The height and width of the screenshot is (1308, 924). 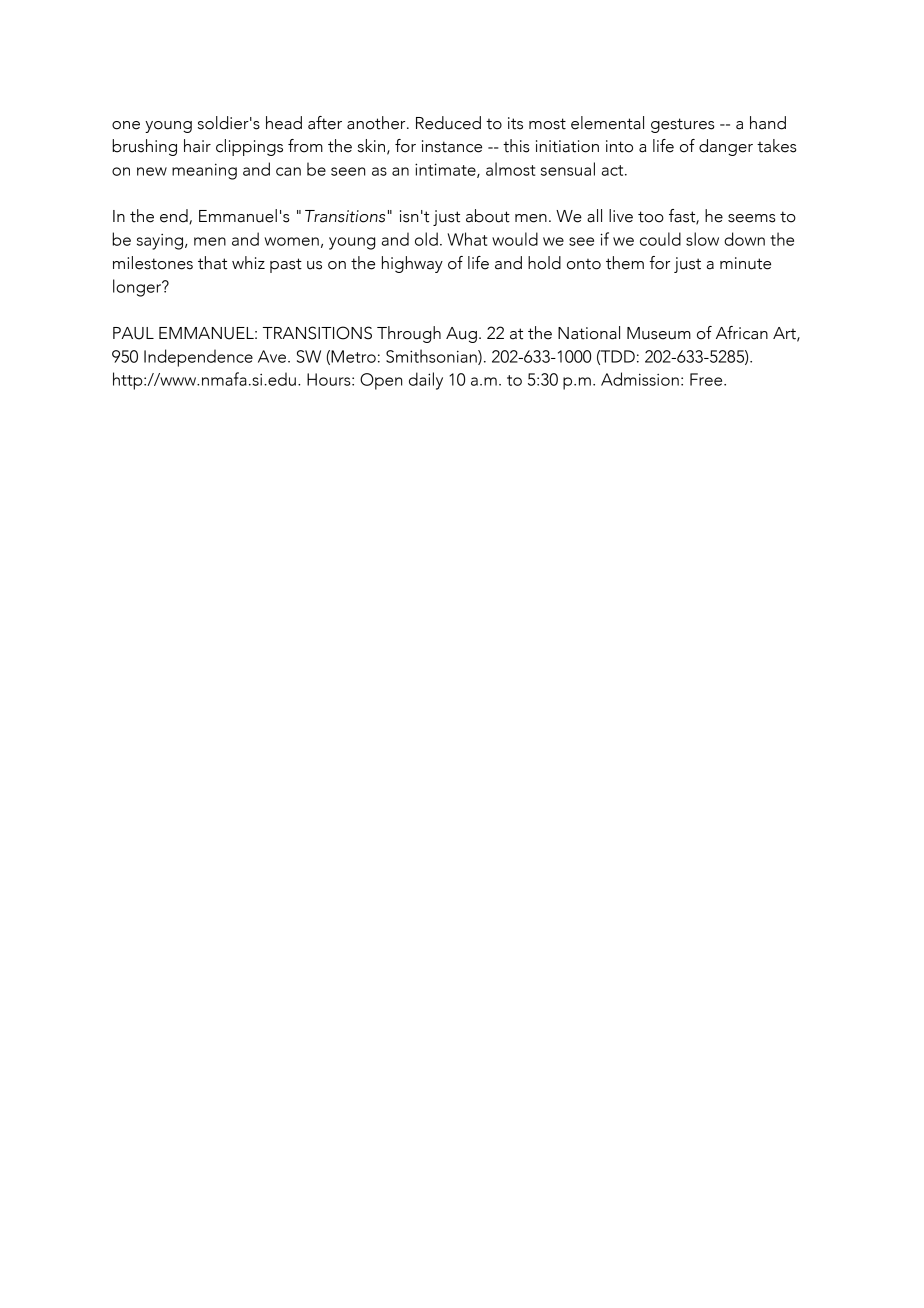 What do you see at coordinates (467, 239) in the screenshot?
I see `What` at bounding box center [467, 239].
